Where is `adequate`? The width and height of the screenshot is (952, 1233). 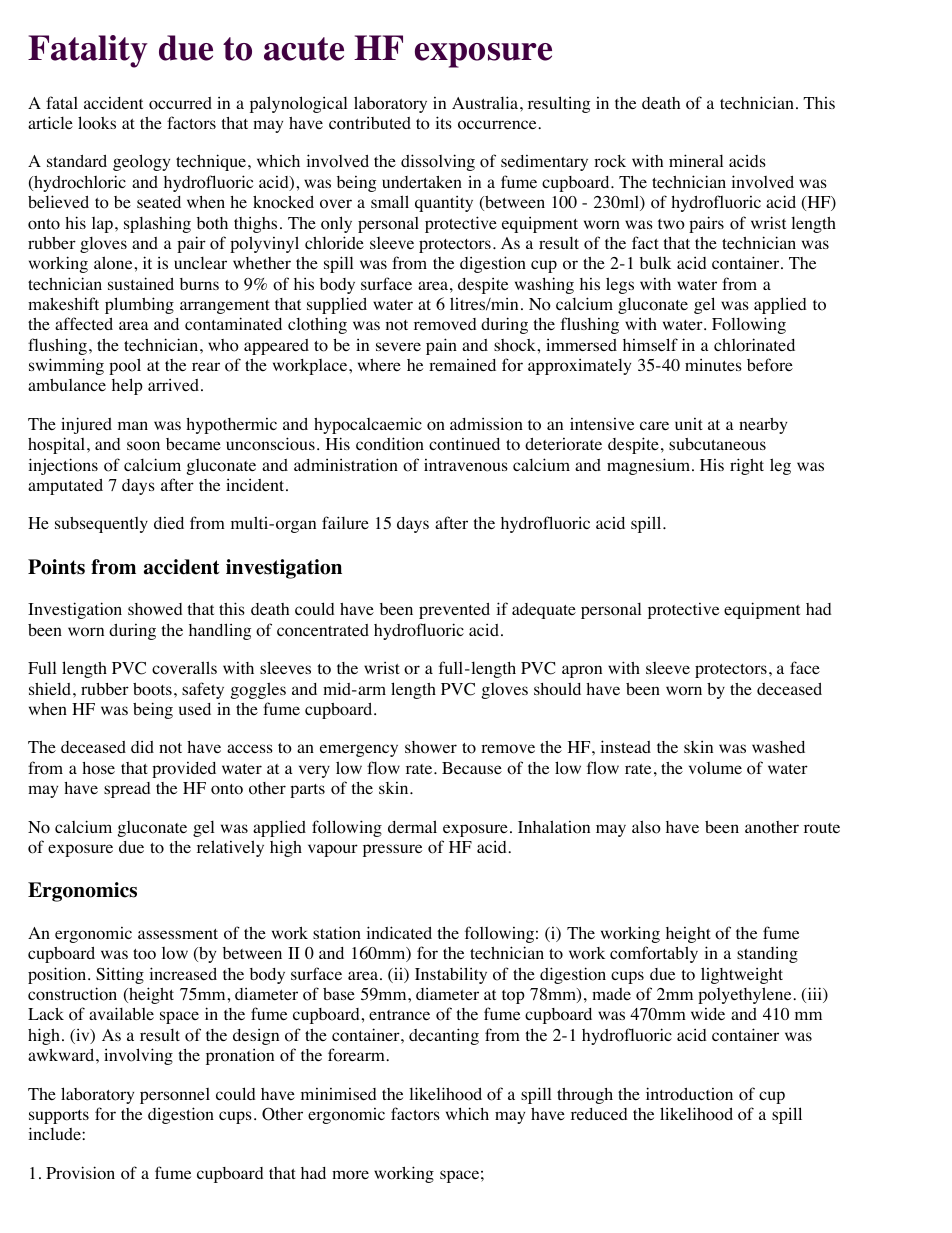
adequate is located at coordinates (544, 611).
